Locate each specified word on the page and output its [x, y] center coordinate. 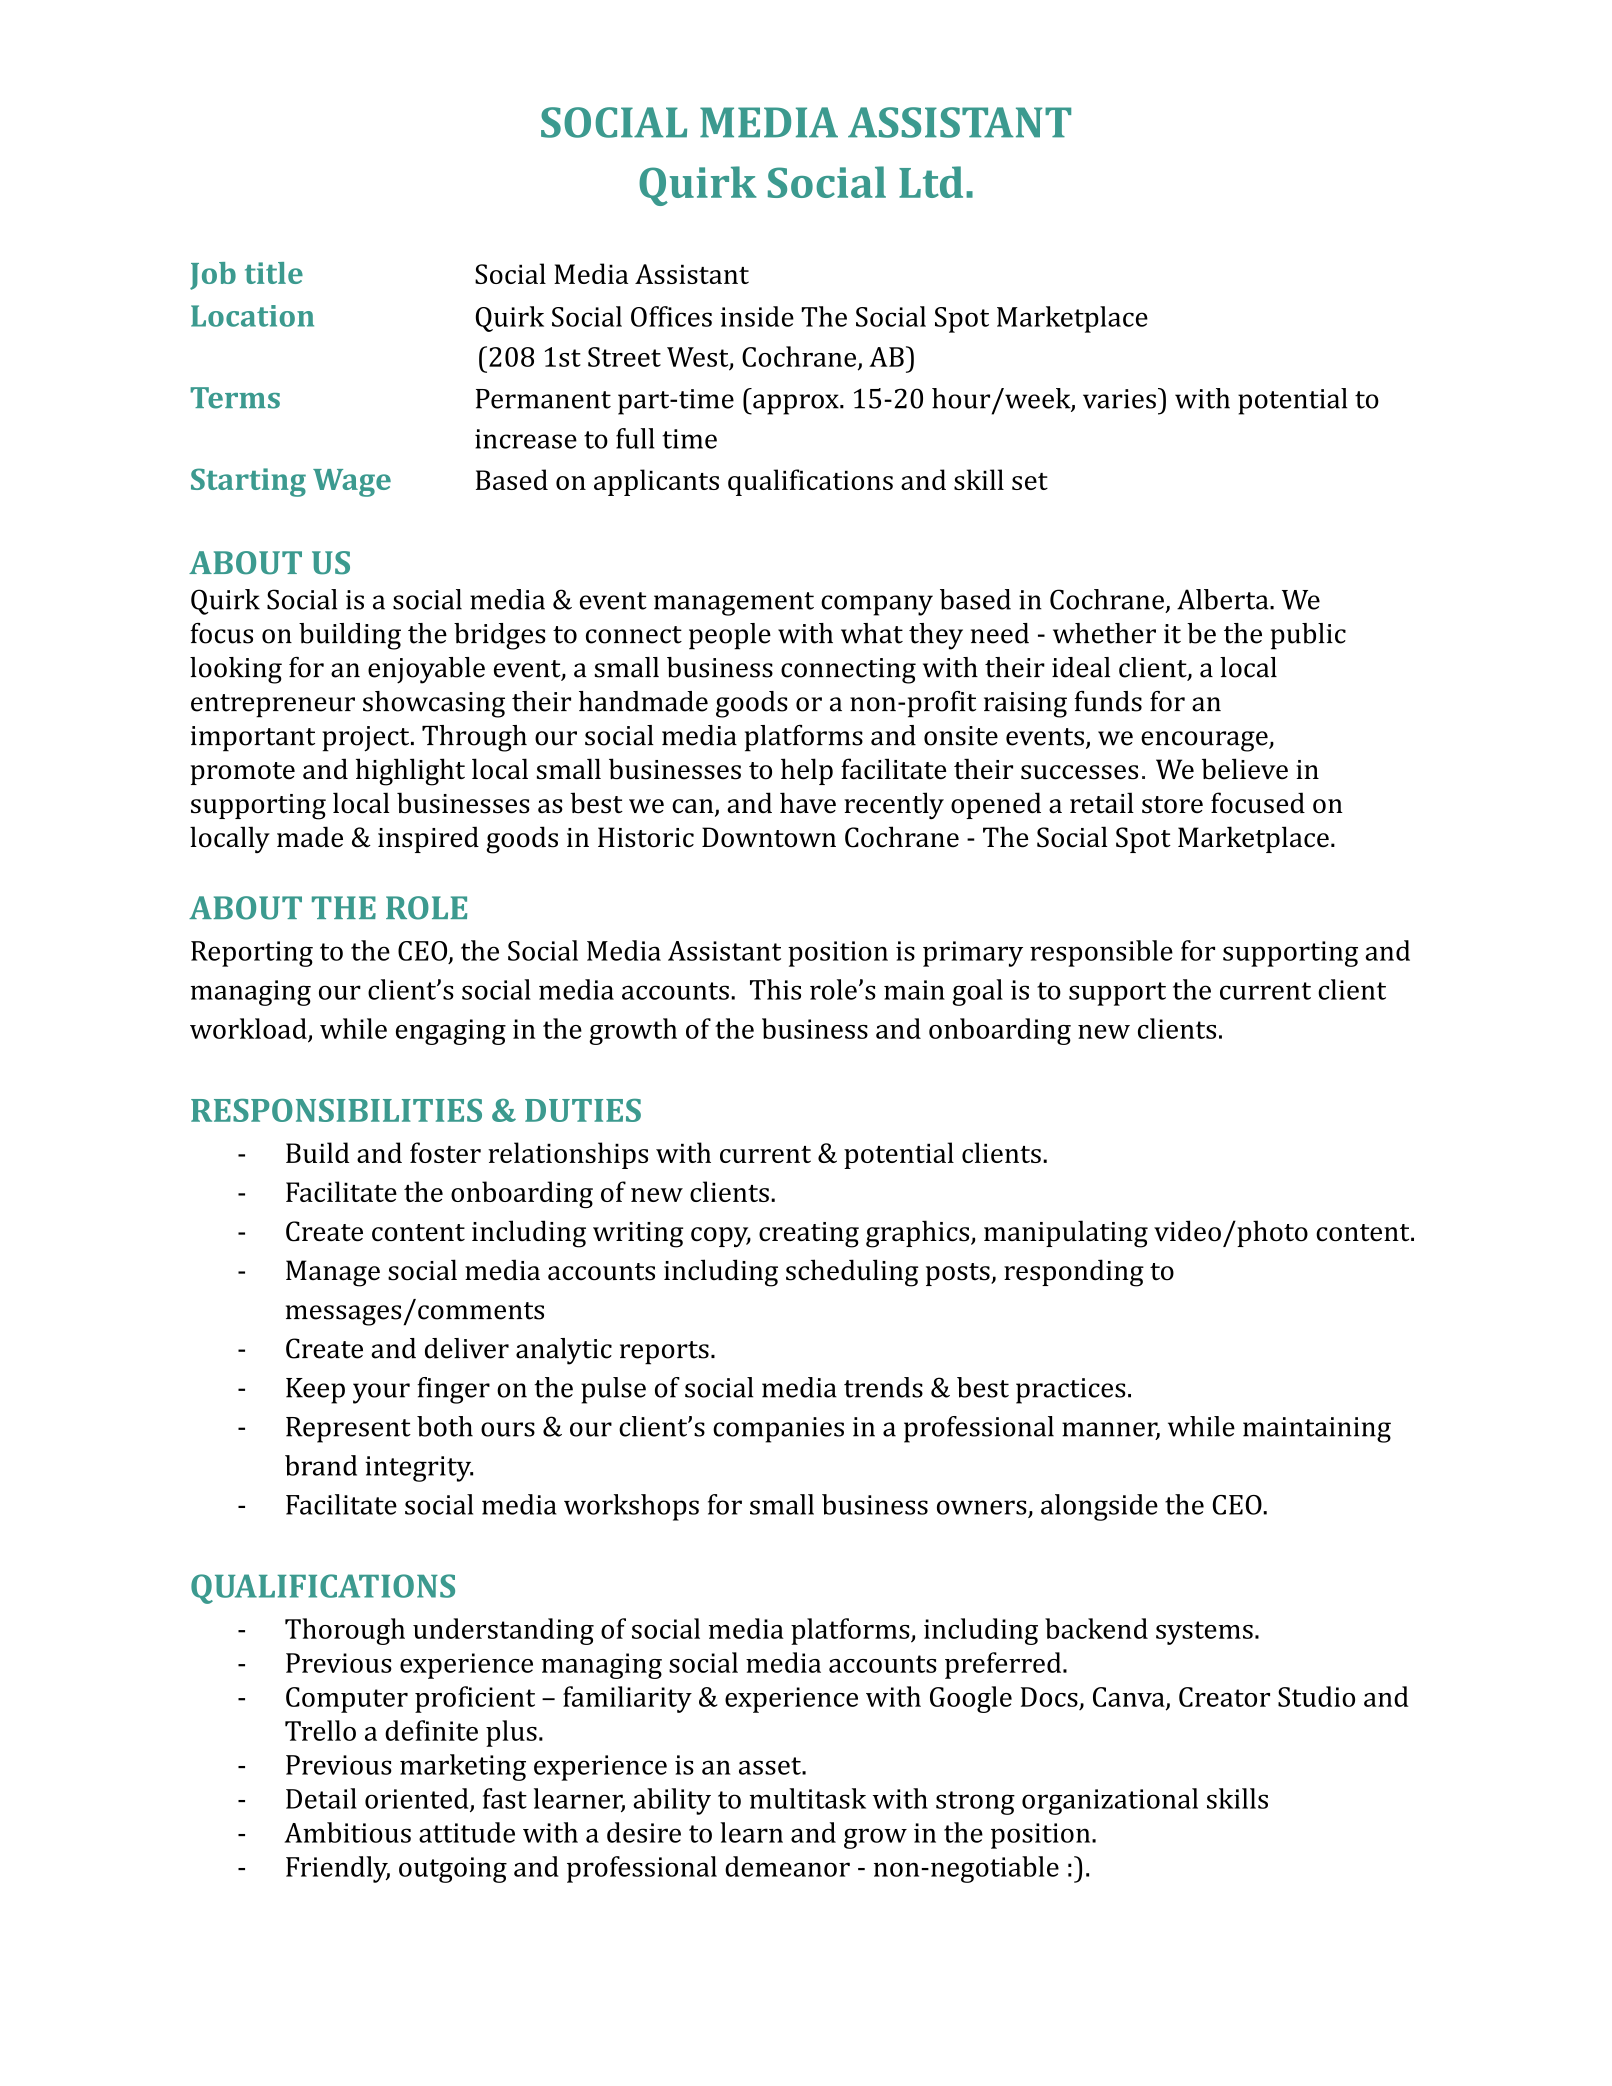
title [274, 273]
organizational [1110, 1801]
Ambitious [347, 1832]
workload [249, 1029]
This [775, 989]
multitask [808, 1798]
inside [757, 316]
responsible [1101, 953]
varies [1119, 399]
